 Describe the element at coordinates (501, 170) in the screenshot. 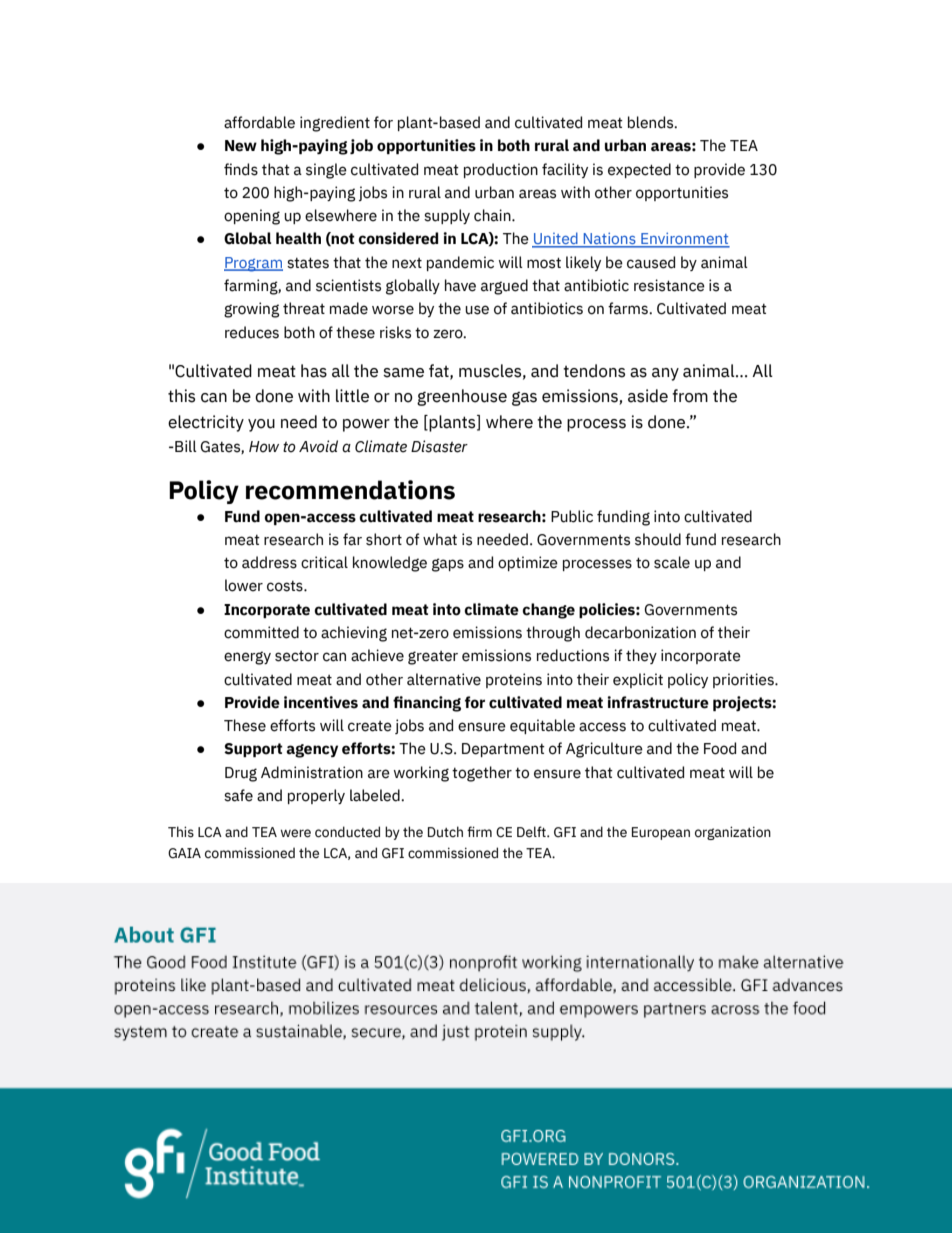

I see `production` at that location.
